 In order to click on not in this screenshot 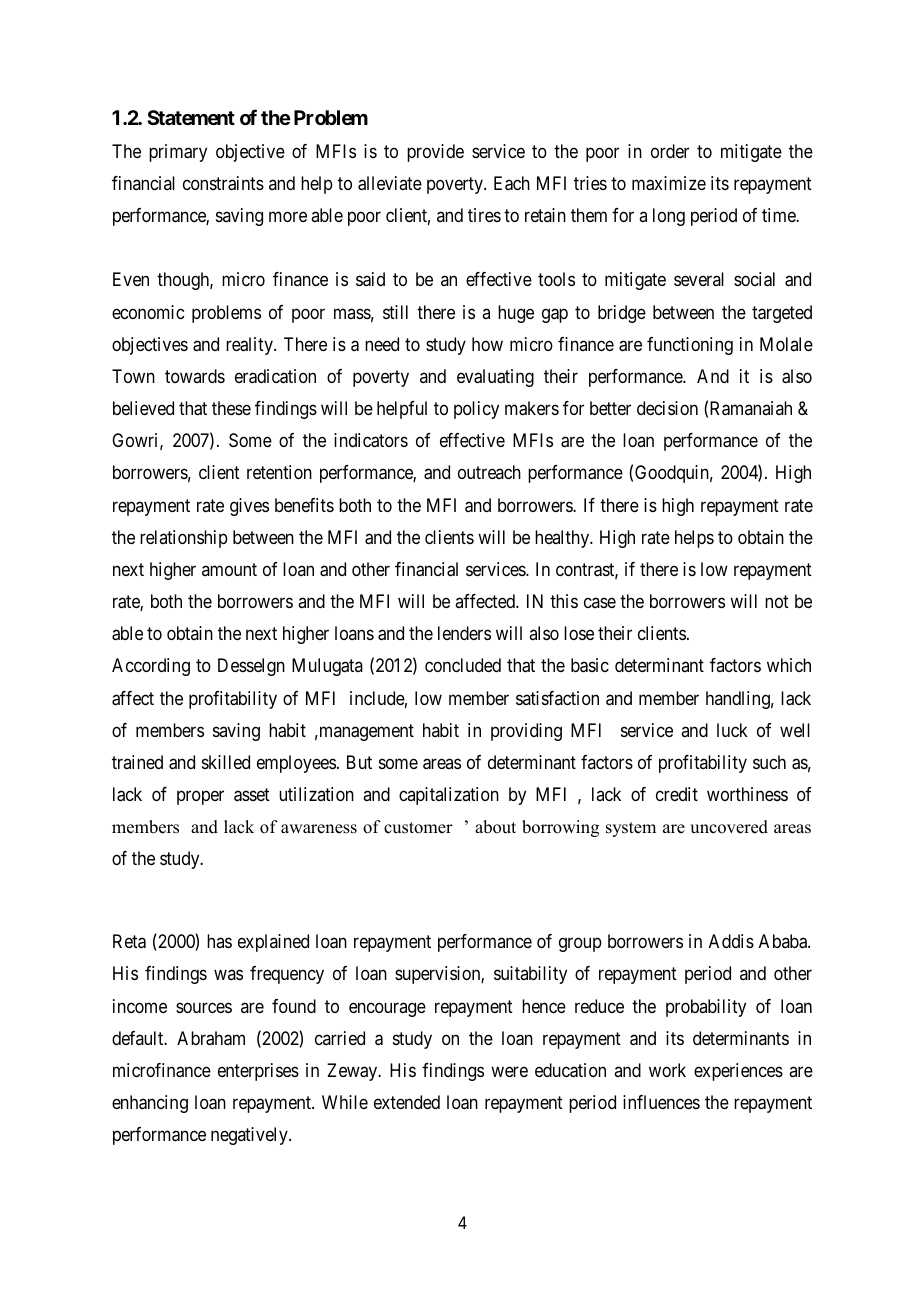, I will do `click(777, 601)`.
